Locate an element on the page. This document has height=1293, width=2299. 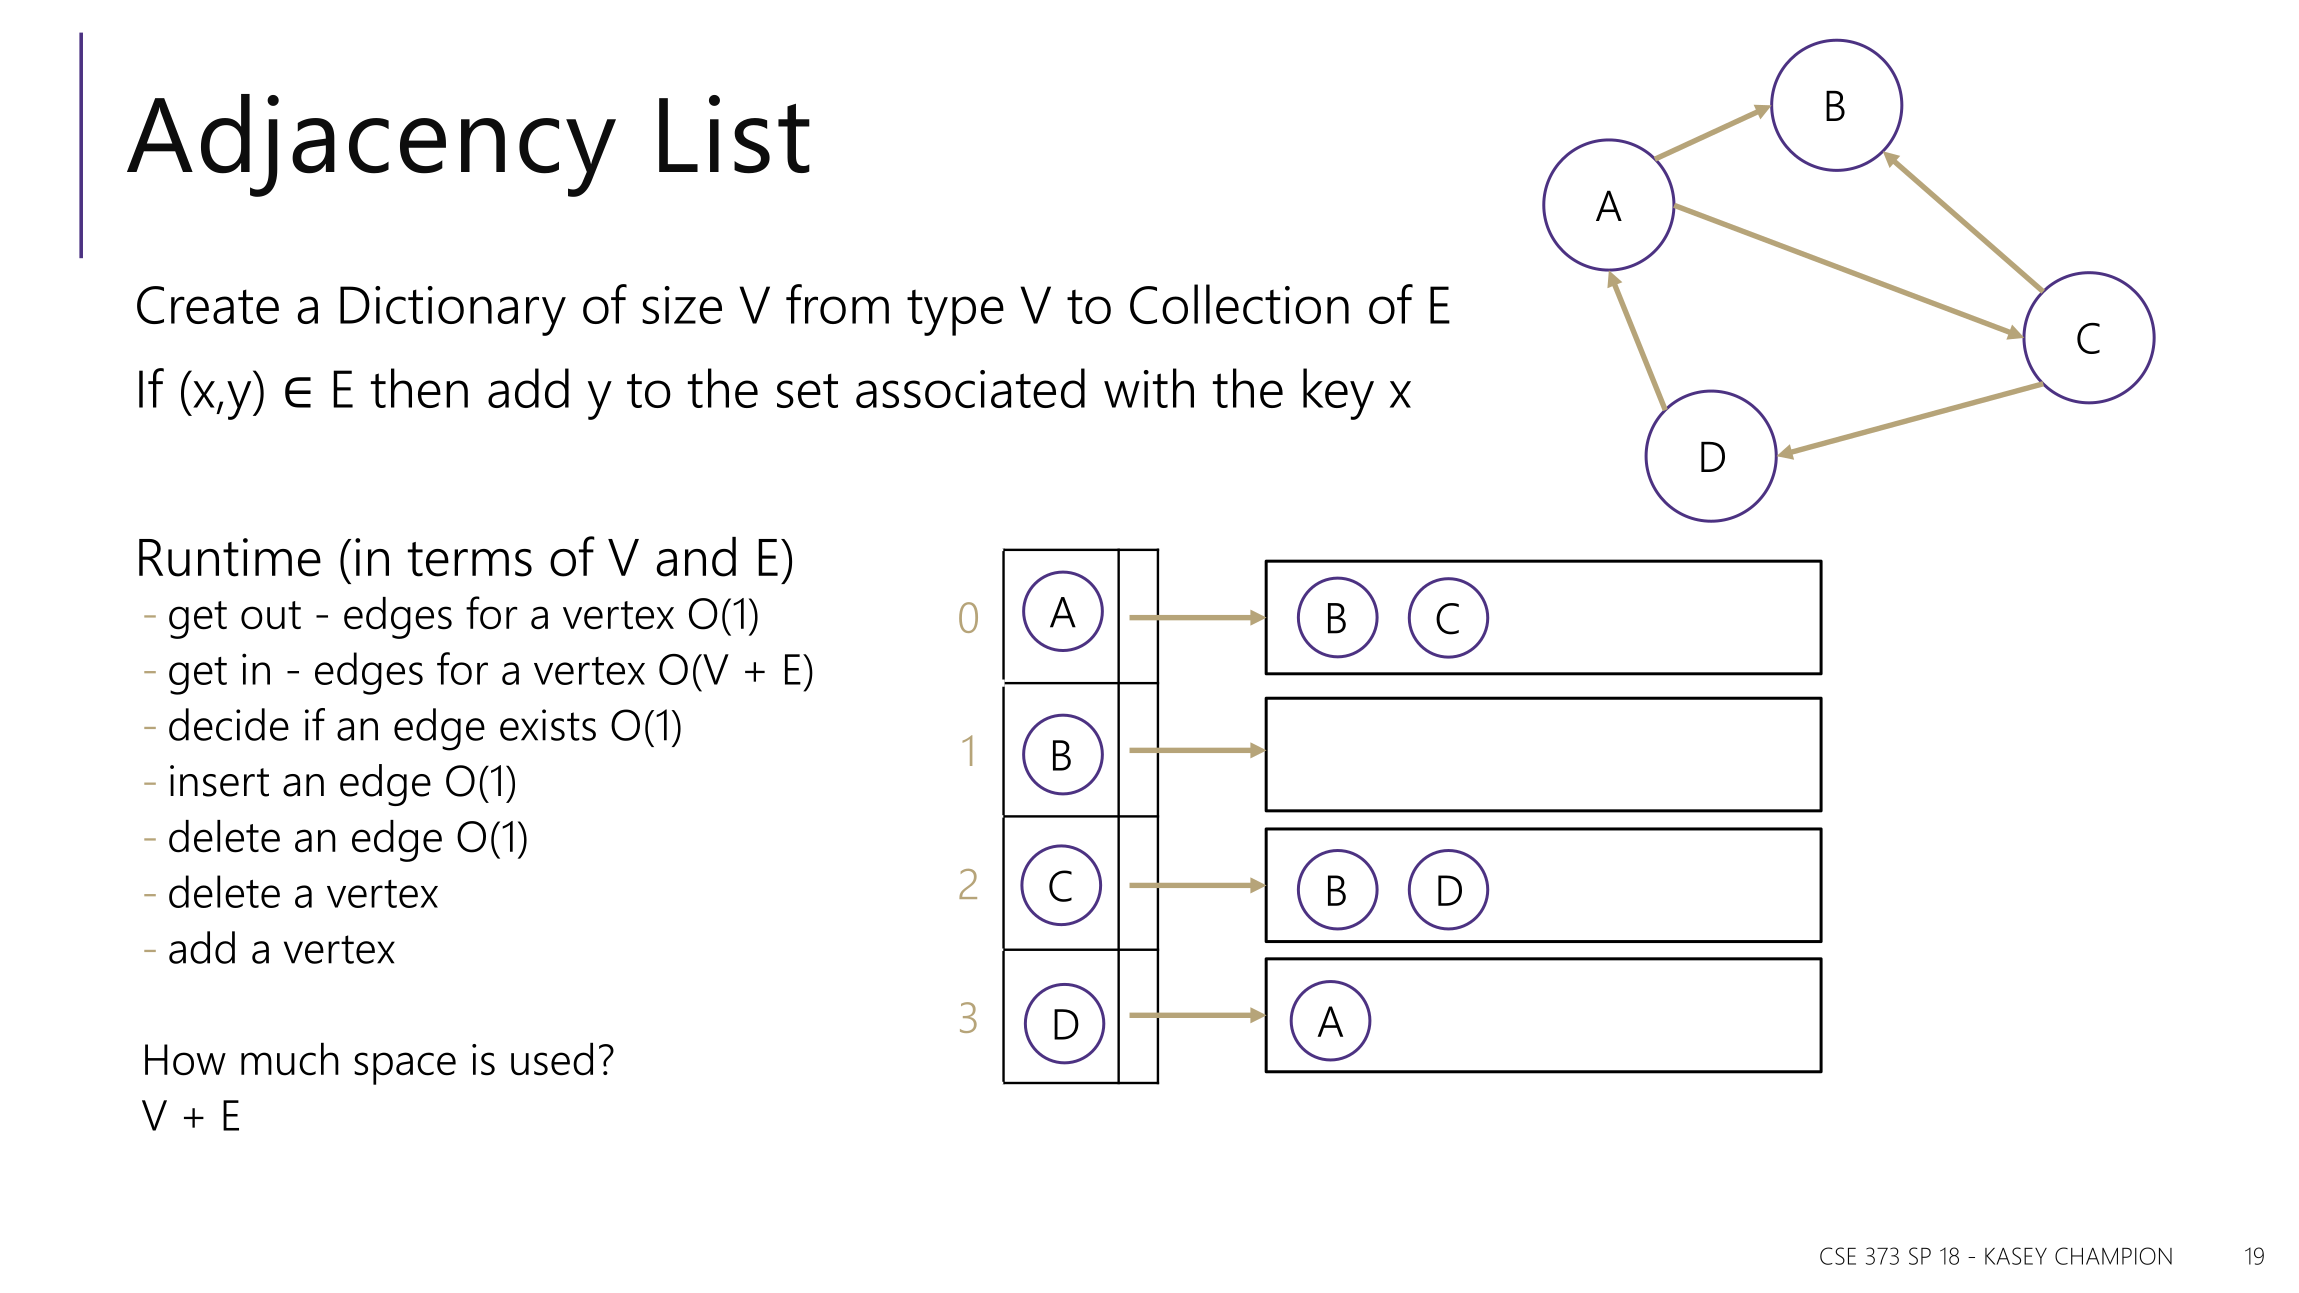
CSE is located at coordinates (1838, 1256).
